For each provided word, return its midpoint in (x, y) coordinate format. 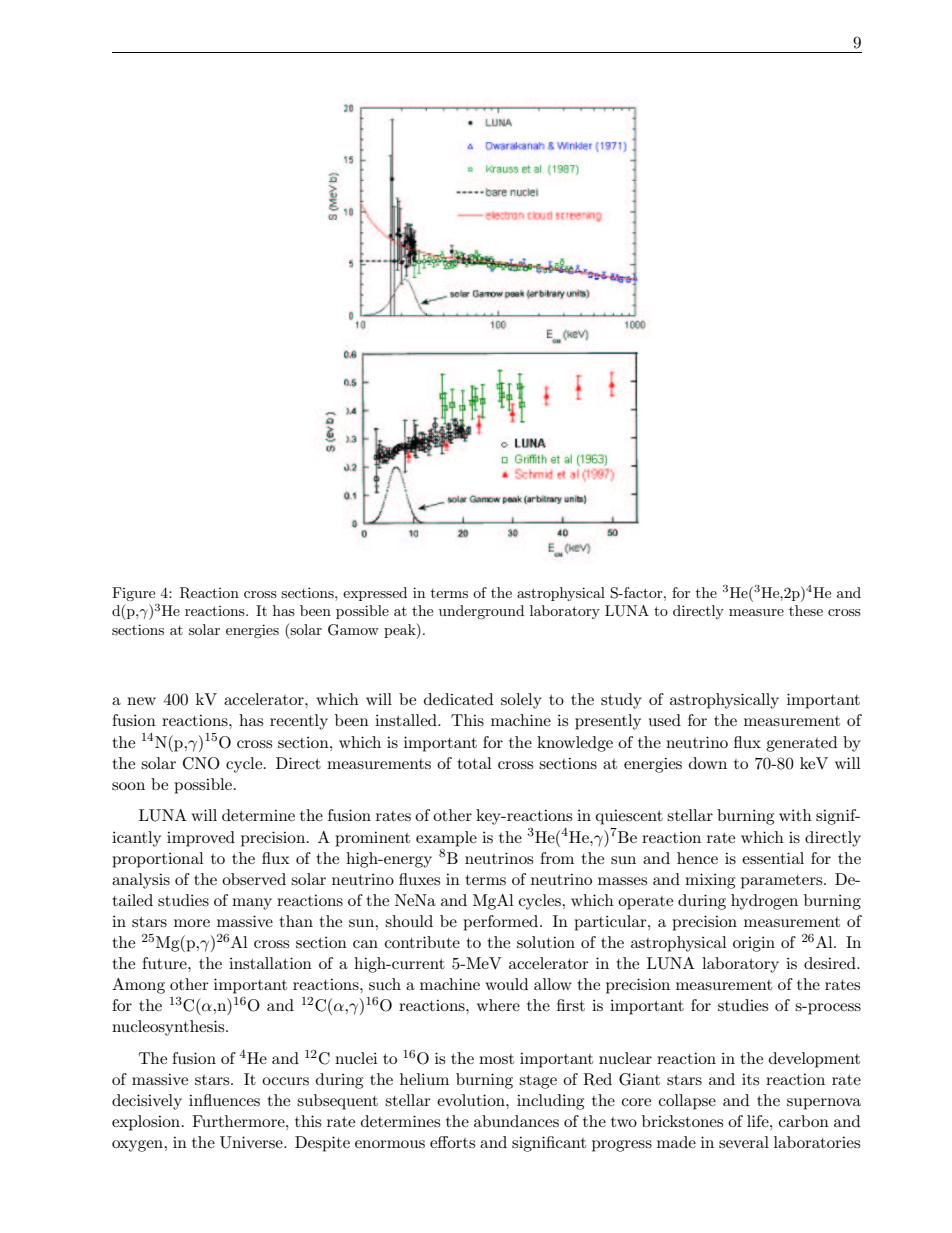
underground (481, 612)
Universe (252, 1142)
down (708, 763)
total (474, 763)
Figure (133, 594)
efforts (452, 1142)
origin (754, 944)
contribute (422, 942)
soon (128, 786)
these (806, 610)
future (165, 963)
